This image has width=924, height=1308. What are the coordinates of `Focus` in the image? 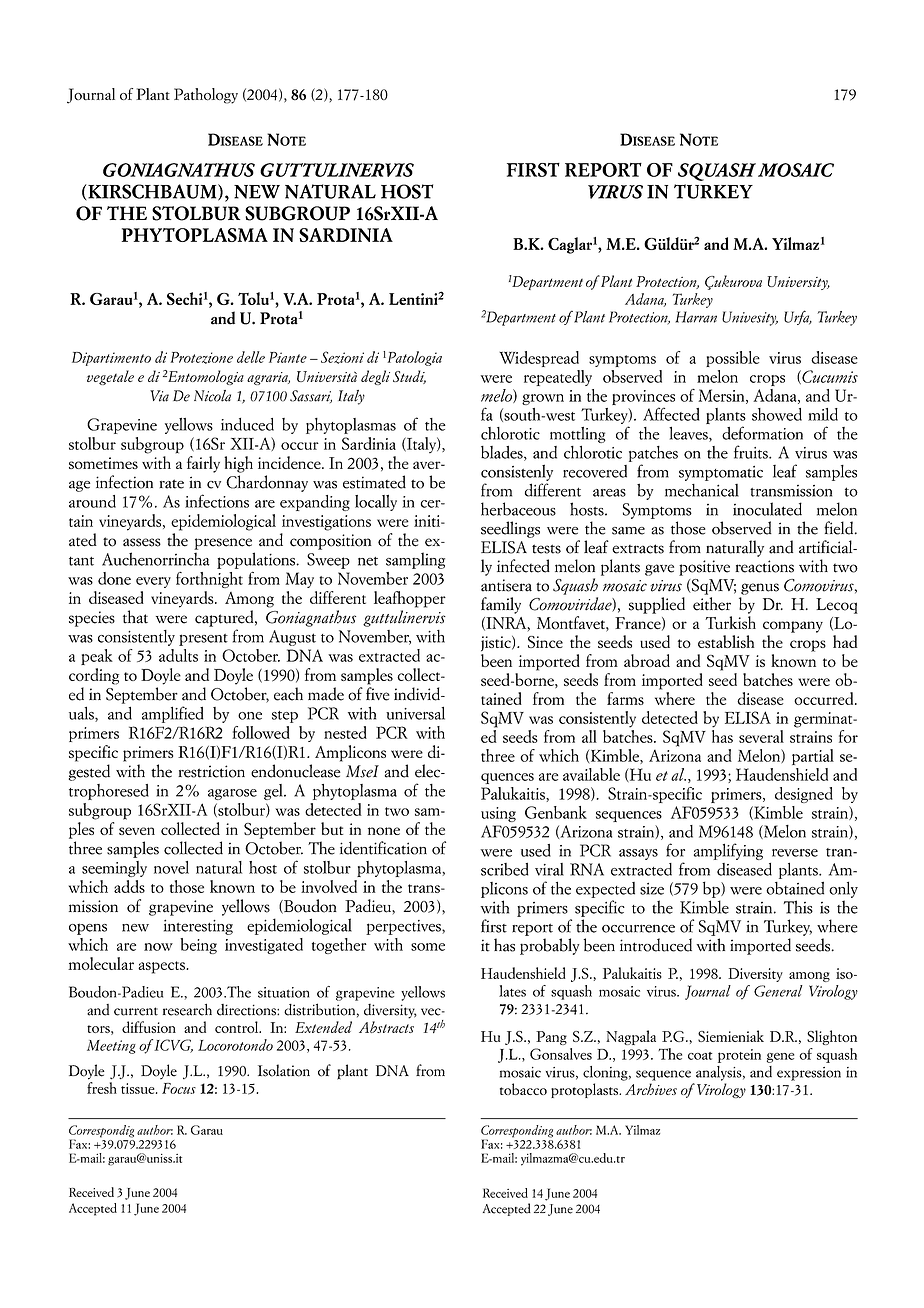 It's located at (179, 1088).
